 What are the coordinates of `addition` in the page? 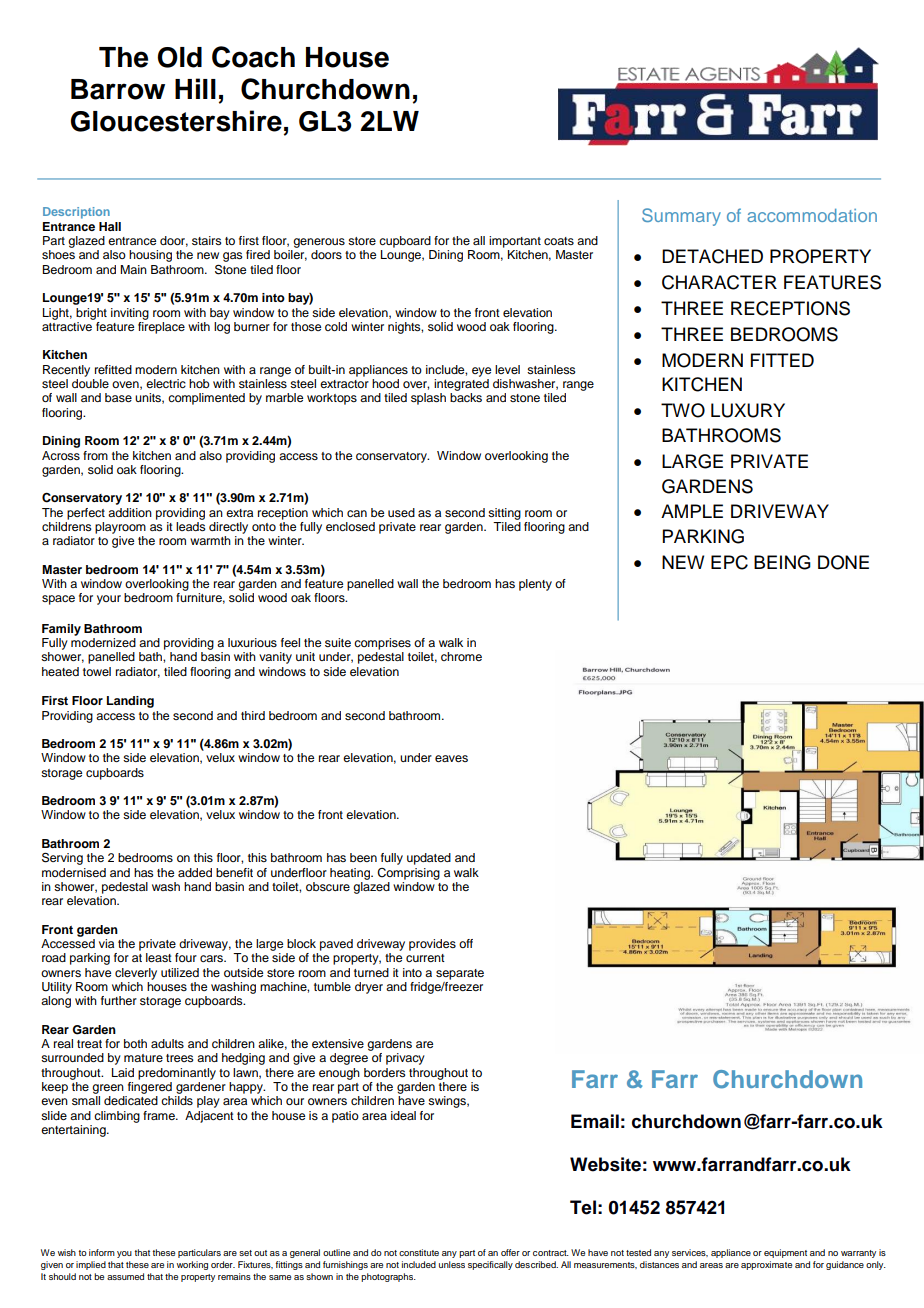 It's located at (130, 512).
